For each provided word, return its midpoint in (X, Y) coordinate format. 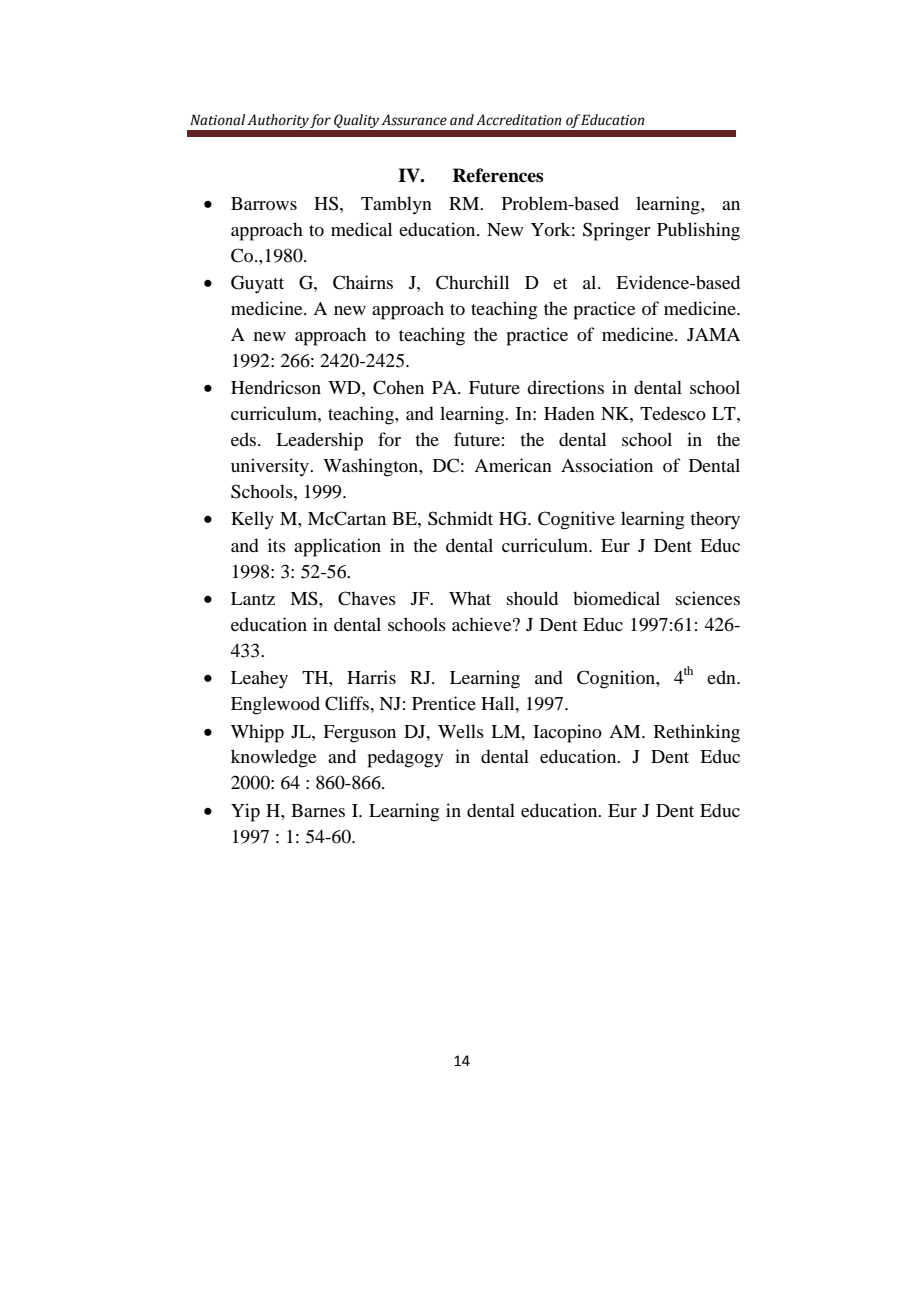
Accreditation (519, 120)
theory (715, 520)
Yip (245, 812)
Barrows (264, 203)
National (217, 120)
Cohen (398, 387)
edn (722, 677)
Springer (617, 231)
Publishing (698, 231)
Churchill (472, 282)
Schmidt (460, 518)
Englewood (275, 705)
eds (245, 439)
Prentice (444, 703)
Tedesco (673, 413)
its (277, 545)
